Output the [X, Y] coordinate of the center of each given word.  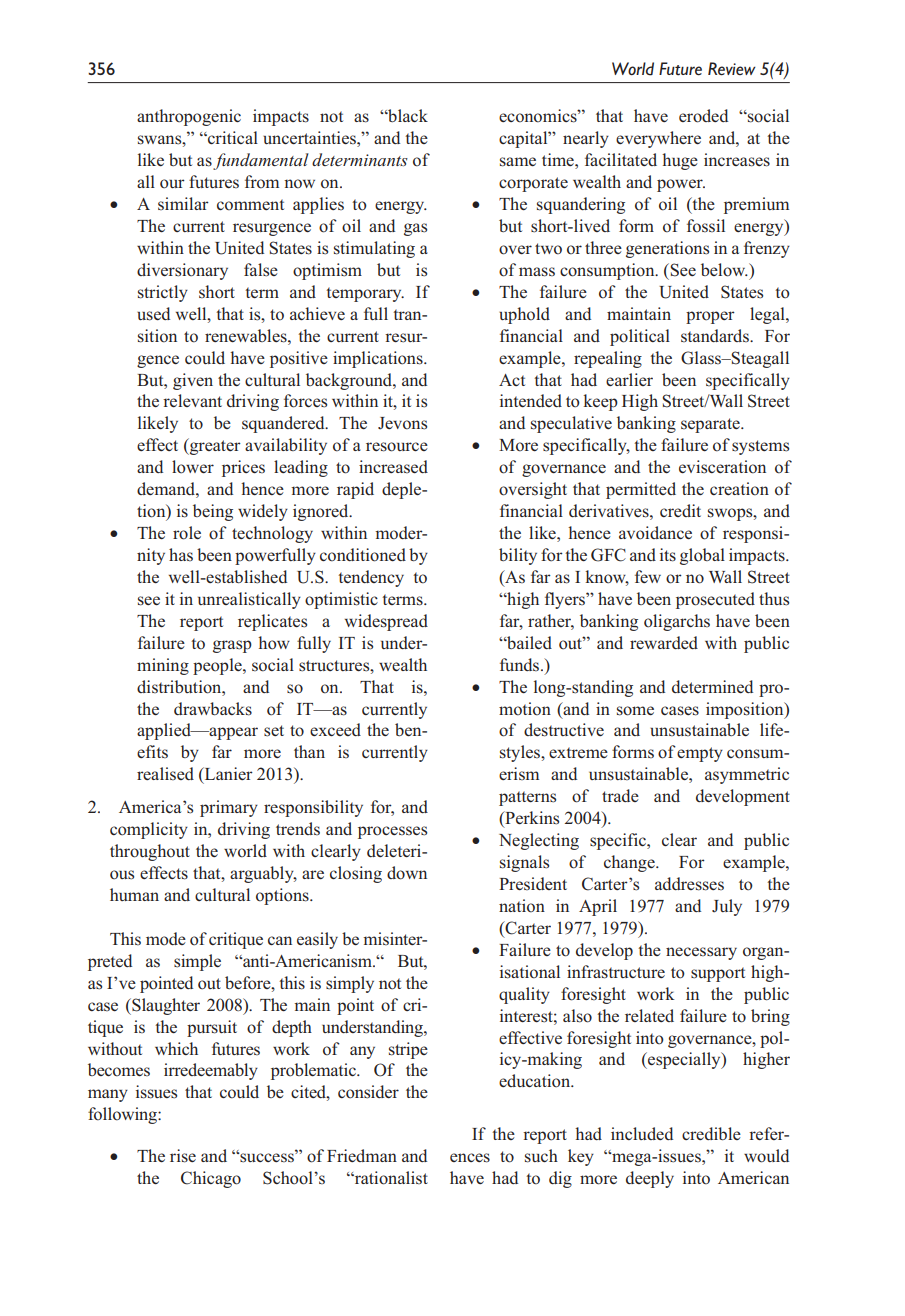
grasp [232, 646]
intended [531, 400]
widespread [386, 622]
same [518, 162]
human [134, 894]
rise [183, 1156]
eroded [703, 116]
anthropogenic [189, 117]
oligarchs [677, 622]
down [407, 873]
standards [716, 336]
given [193, 381]
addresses [689, 884]
